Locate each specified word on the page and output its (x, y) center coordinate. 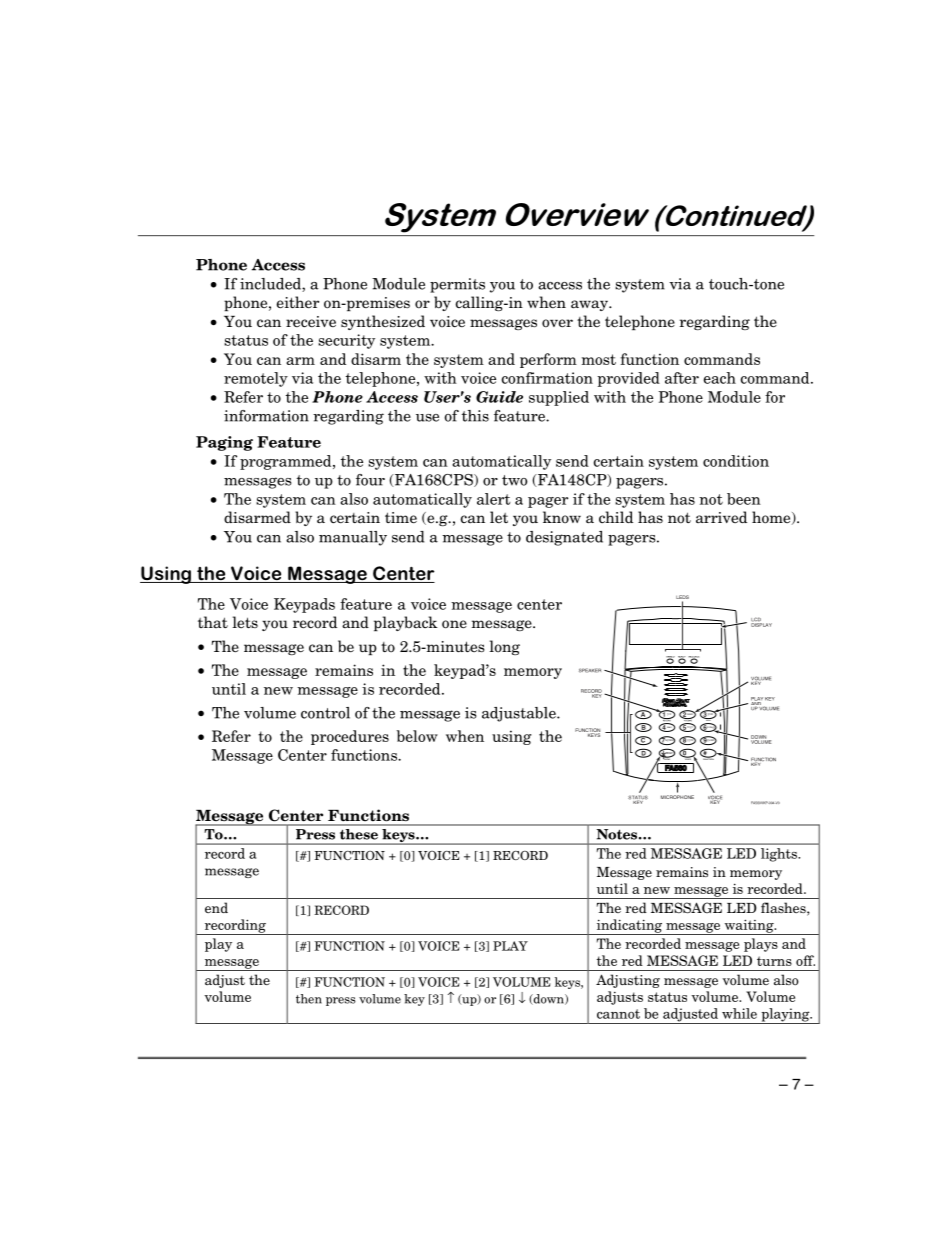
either (297, 302)
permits (457, 285)
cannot (618, 1014)
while (739, 1013)
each (720, 378)
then (309, 999)
